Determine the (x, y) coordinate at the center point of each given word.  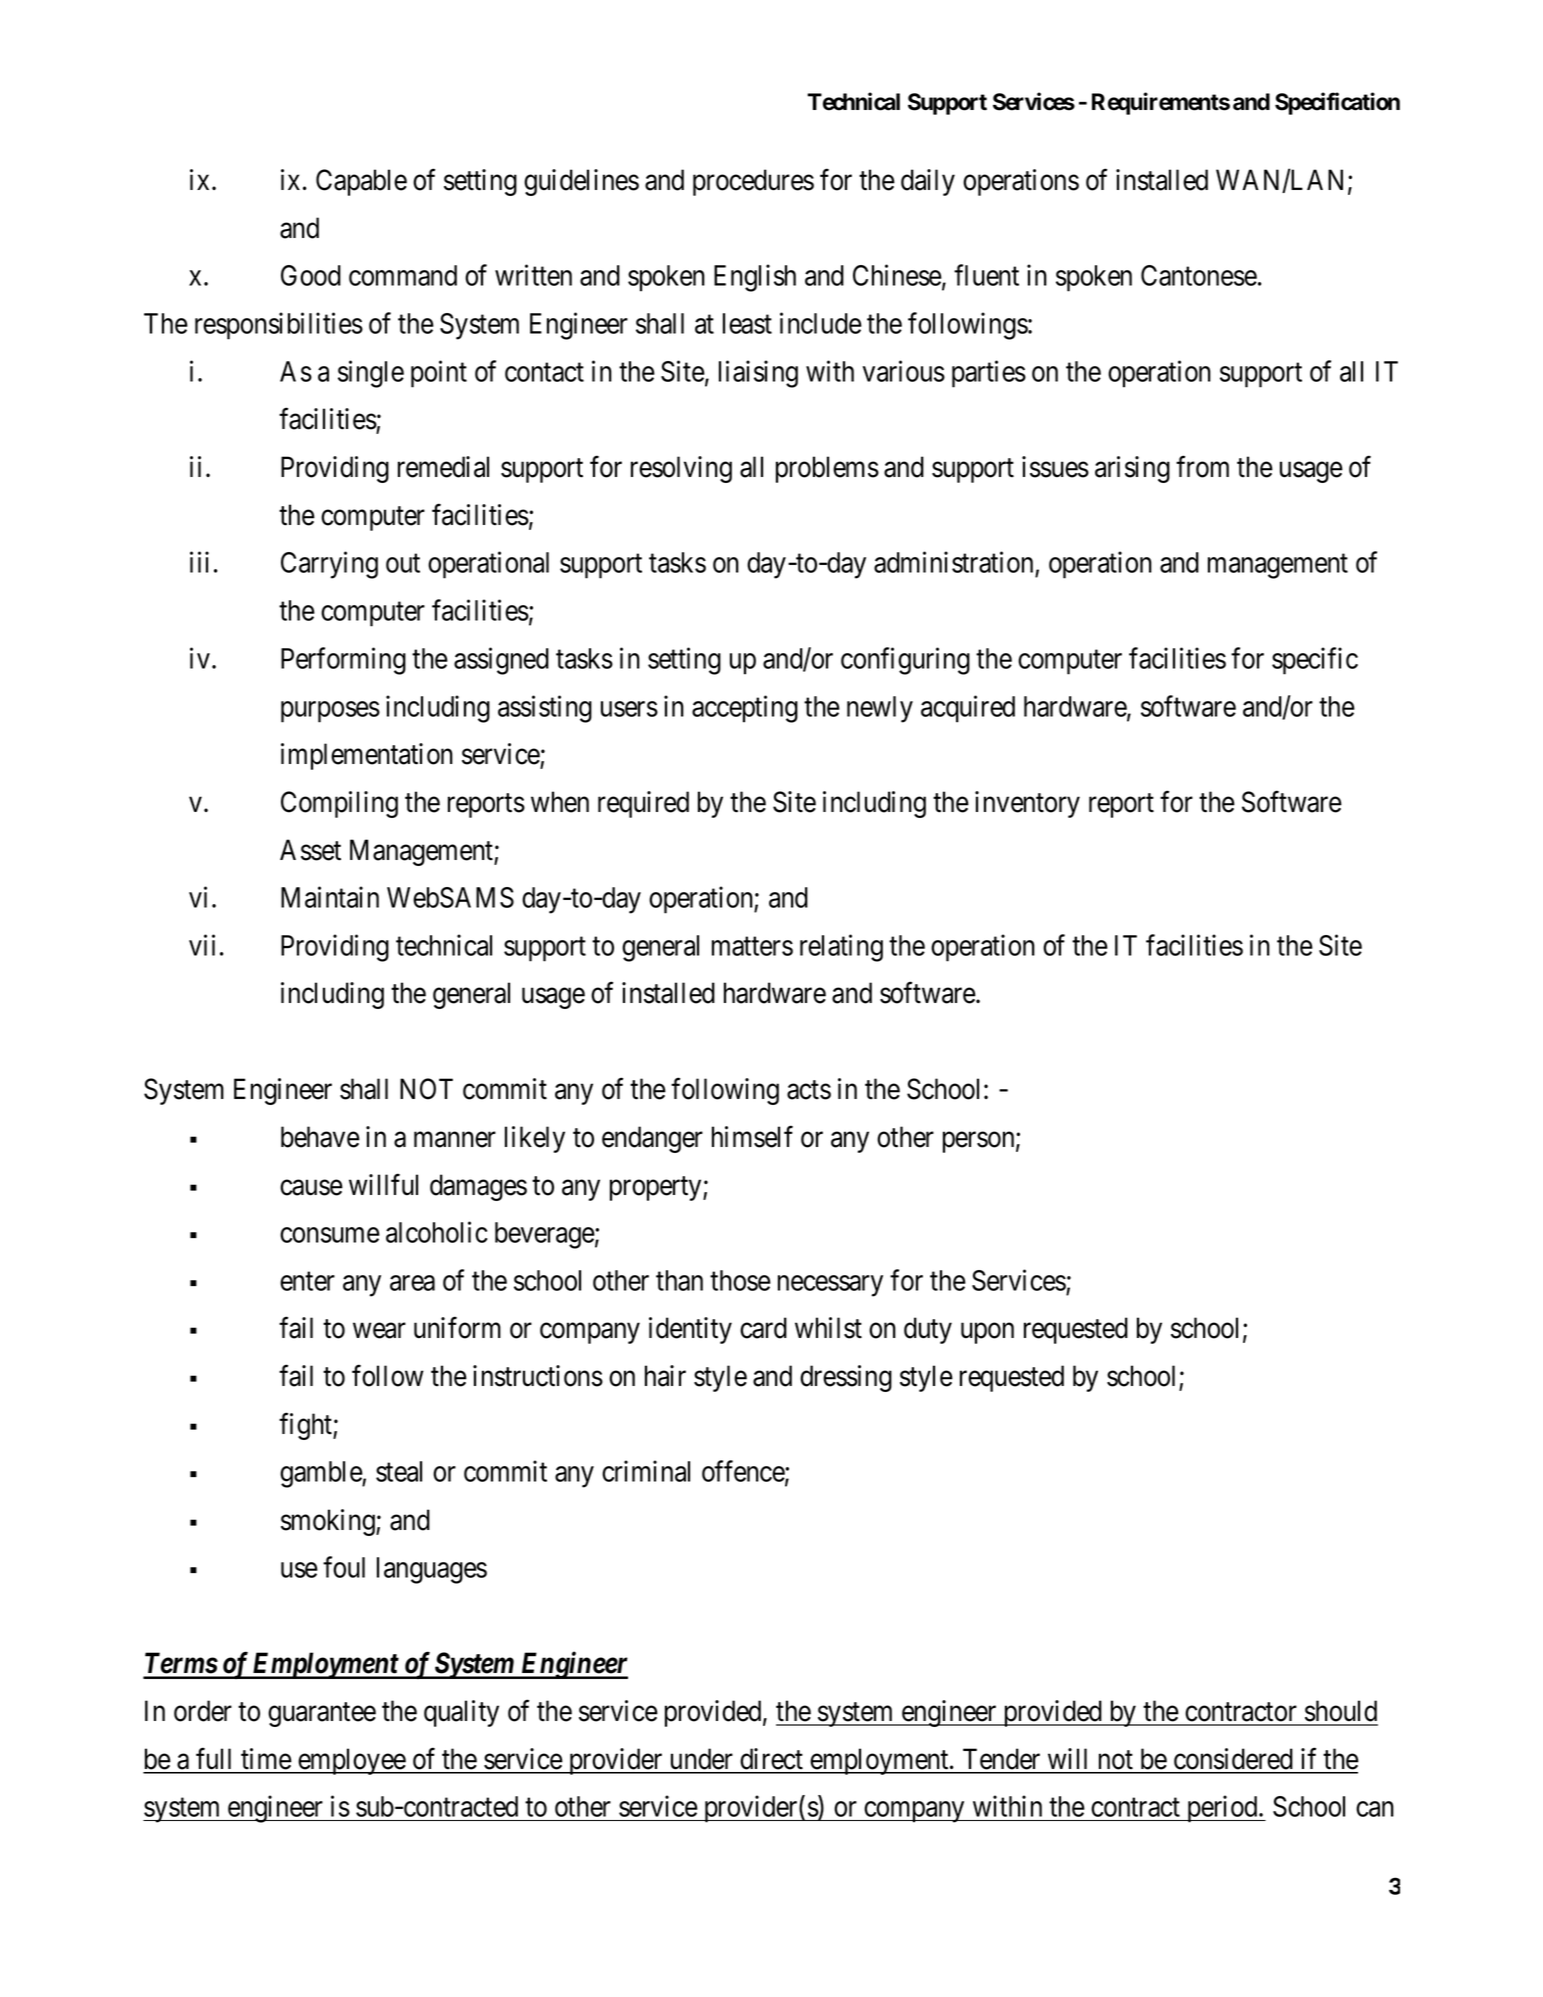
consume (330, 1235)
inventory (1027, 804)
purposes (330, 712)
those (740, 1280)
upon (987, 1333)
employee (351, 1761)
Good (311, 275)
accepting (745, 709)
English (755, 278)
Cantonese (1199, 275)
